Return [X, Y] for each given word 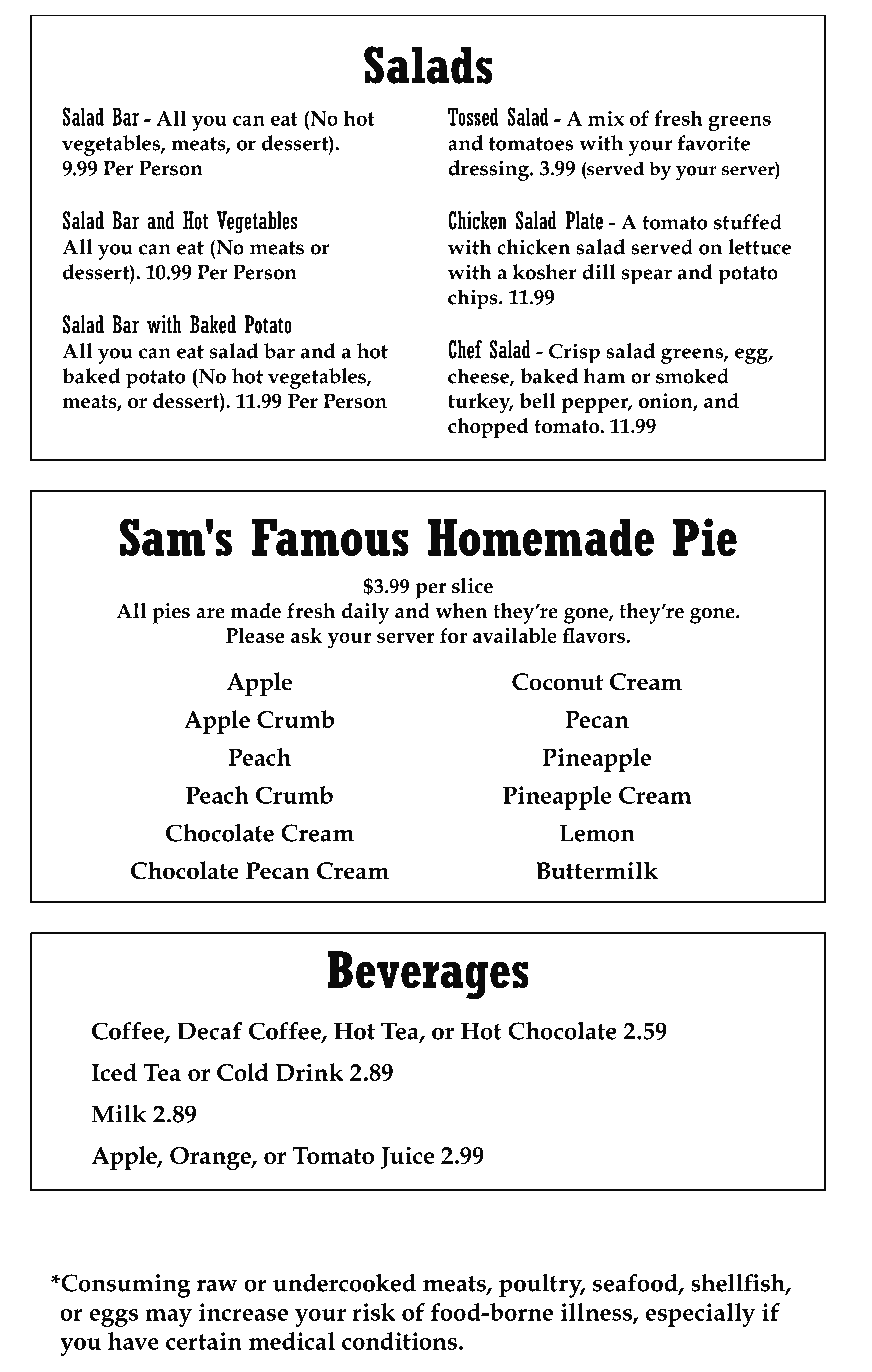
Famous [330, 538]
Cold [243, 1072]
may [168, 1318]
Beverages [428, 975]
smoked [692, 376]
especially [700, 1315]
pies [171, 613]
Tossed [473, 116]
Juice [407, 1157]
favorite [713, 143]
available [515, 635]
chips [474, 299]
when [461, 611]
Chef [465, 349]
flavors [595, 635]
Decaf [209, 1030]
